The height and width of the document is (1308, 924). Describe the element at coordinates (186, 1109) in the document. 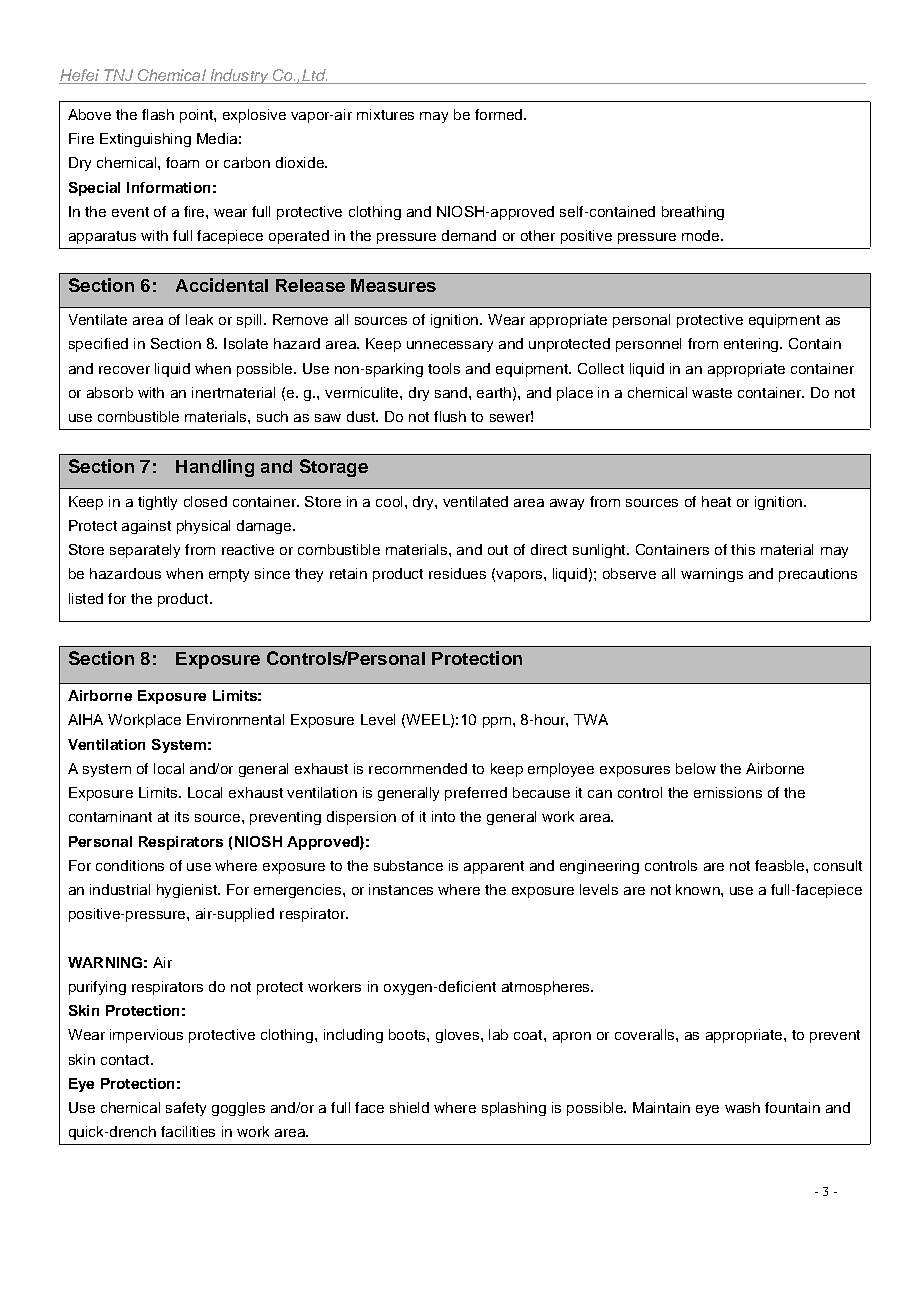

I see `safety` at that location.
